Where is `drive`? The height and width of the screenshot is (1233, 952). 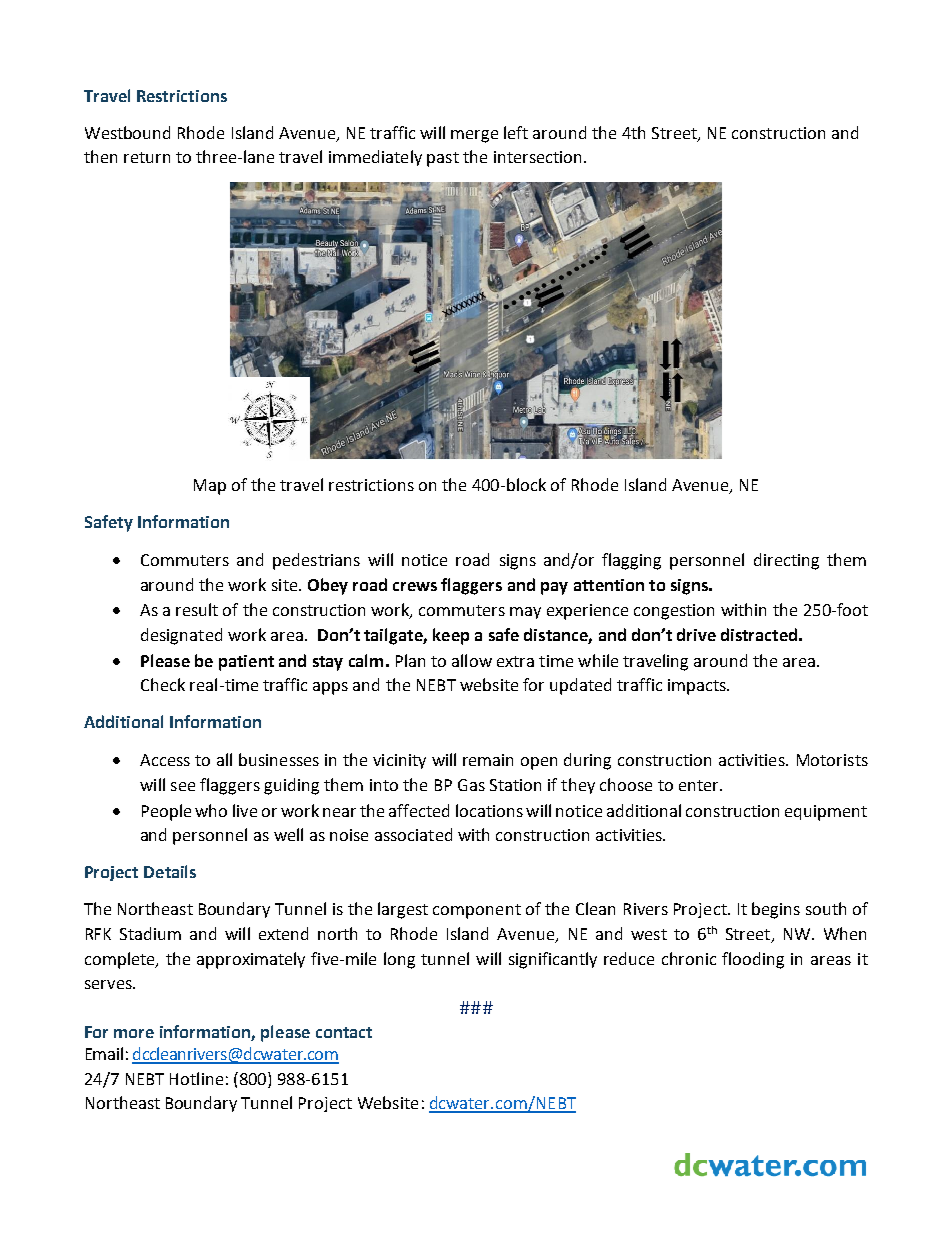 drive is located at coordinates (696, 634).
